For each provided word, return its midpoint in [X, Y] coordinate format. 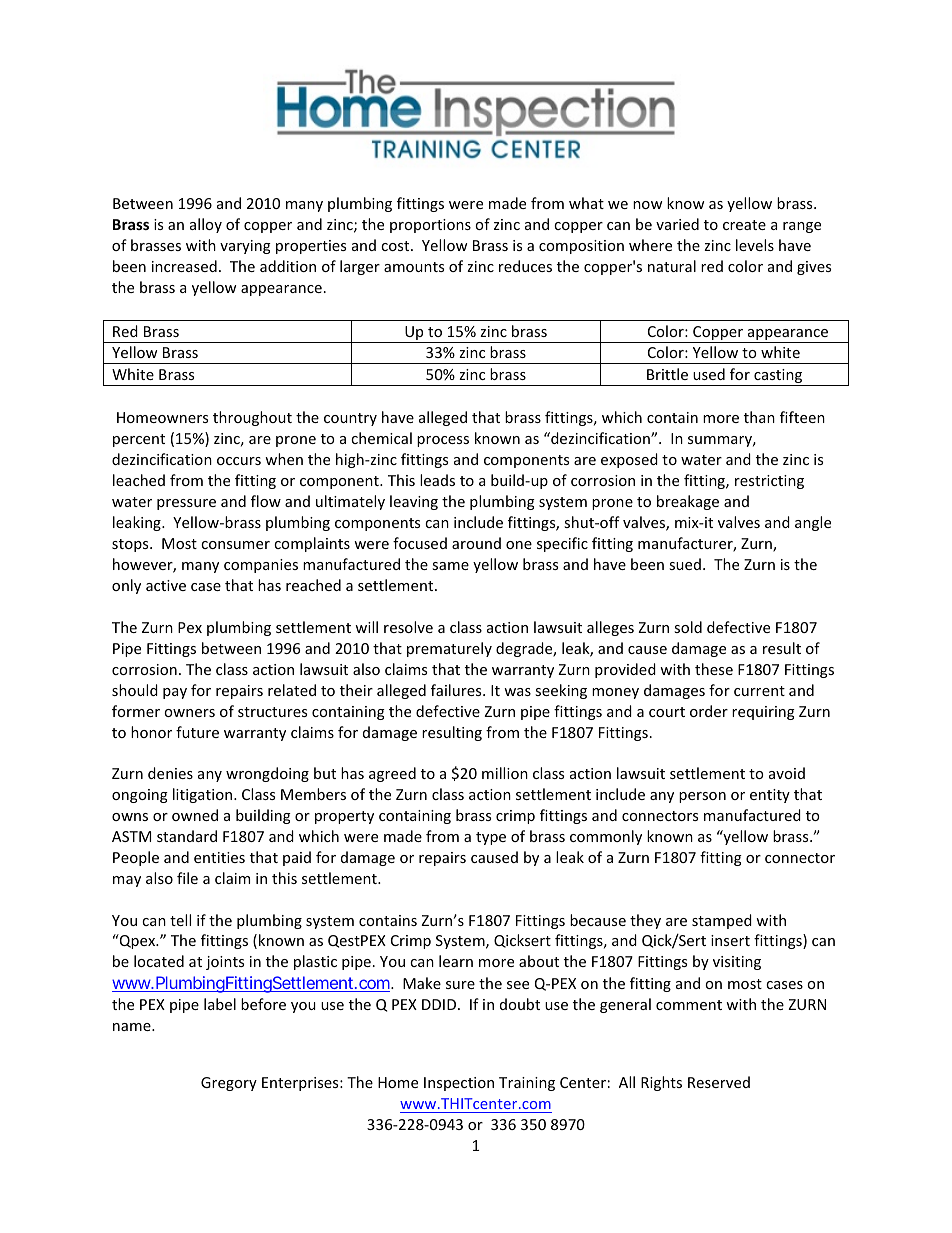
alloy [206, 225]
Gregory [229, 1084]
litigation [204, 795]
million [505, 773]
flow [266, 501]
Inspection [459, 1084]
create [744, 225]
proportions [430, 226]
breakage [688, 502]
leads [437, 480]
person [702, 797]
